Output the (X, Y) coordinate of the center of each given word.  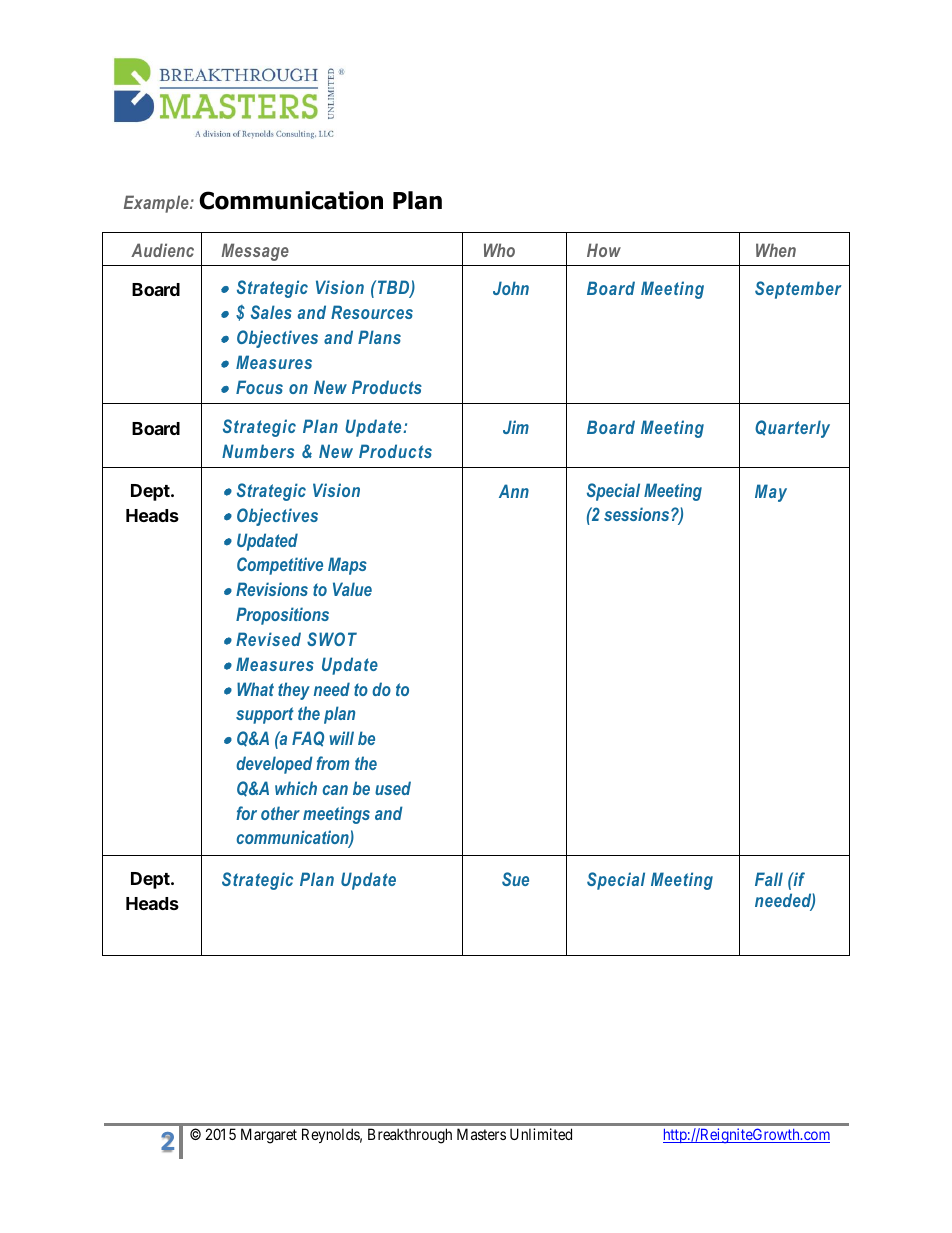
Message (255, 252)
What (255, 689)
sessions (638, 514)
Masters (481, 1134)
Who (499, 250)
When (776, 250)
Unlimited (541, 1134)
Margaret (269, 1136)
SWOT (332, 639)
